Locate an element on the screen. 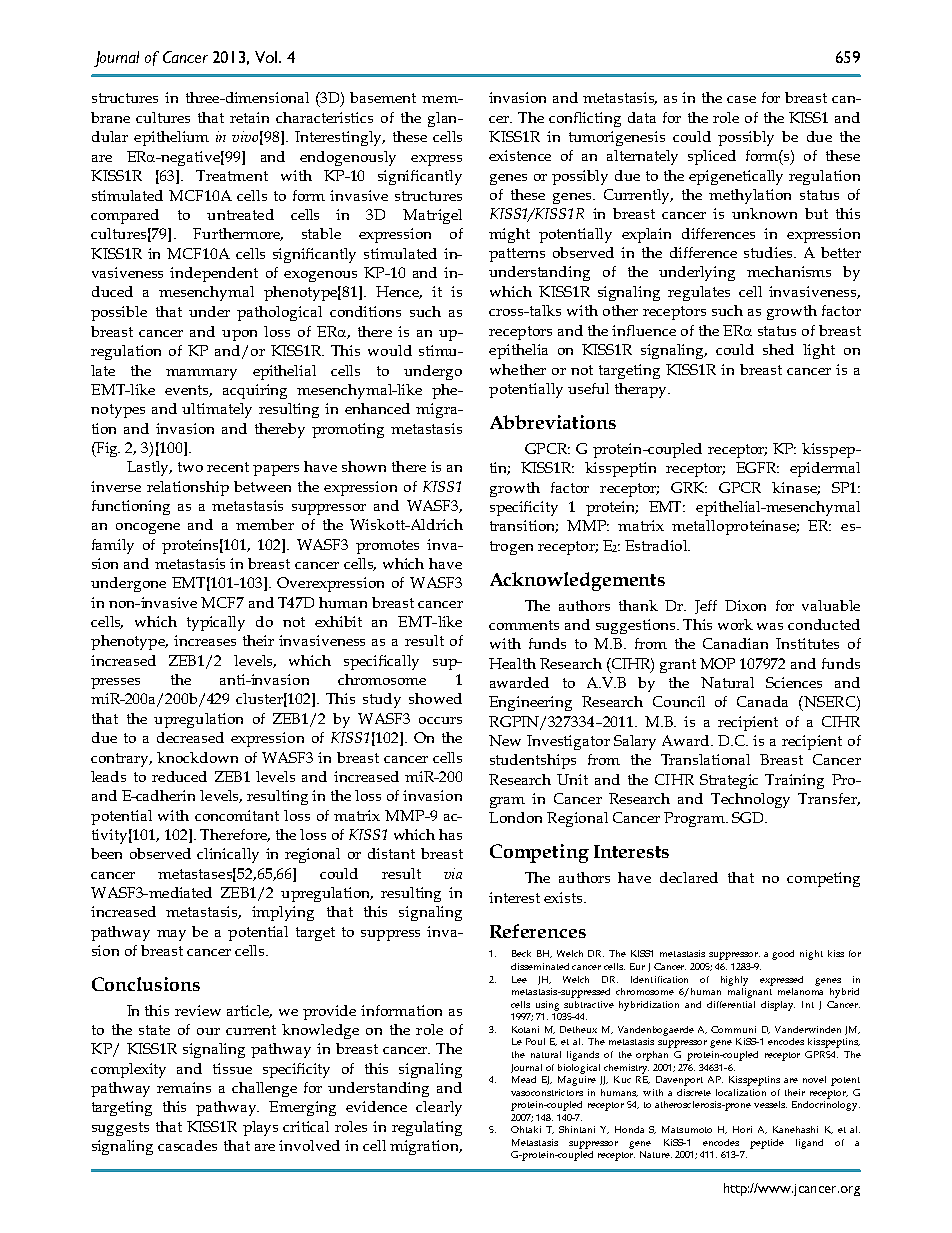  mammary is located at coordinates (201, 374).
